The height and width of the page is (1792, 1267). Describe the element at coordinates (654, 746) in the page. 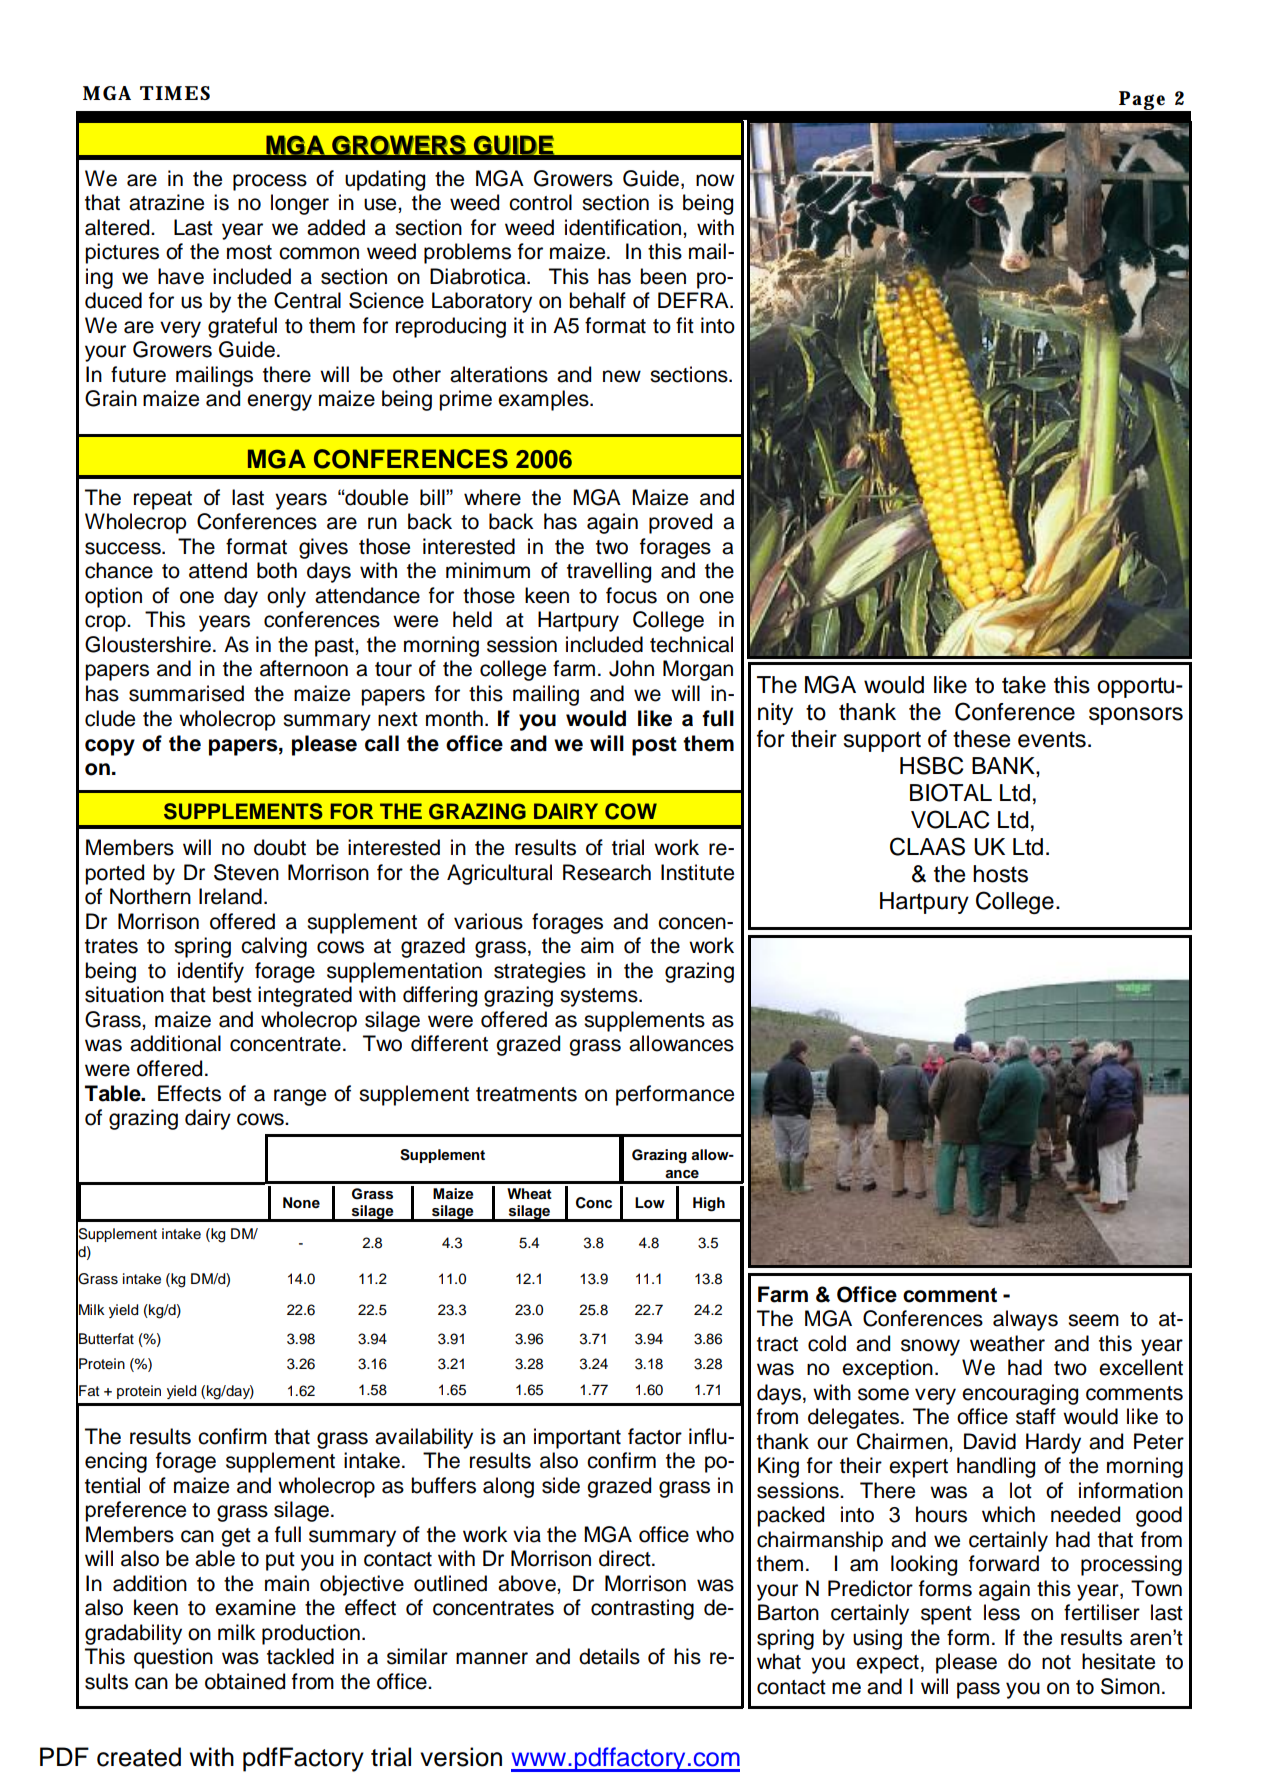

I see `post` at that location.
